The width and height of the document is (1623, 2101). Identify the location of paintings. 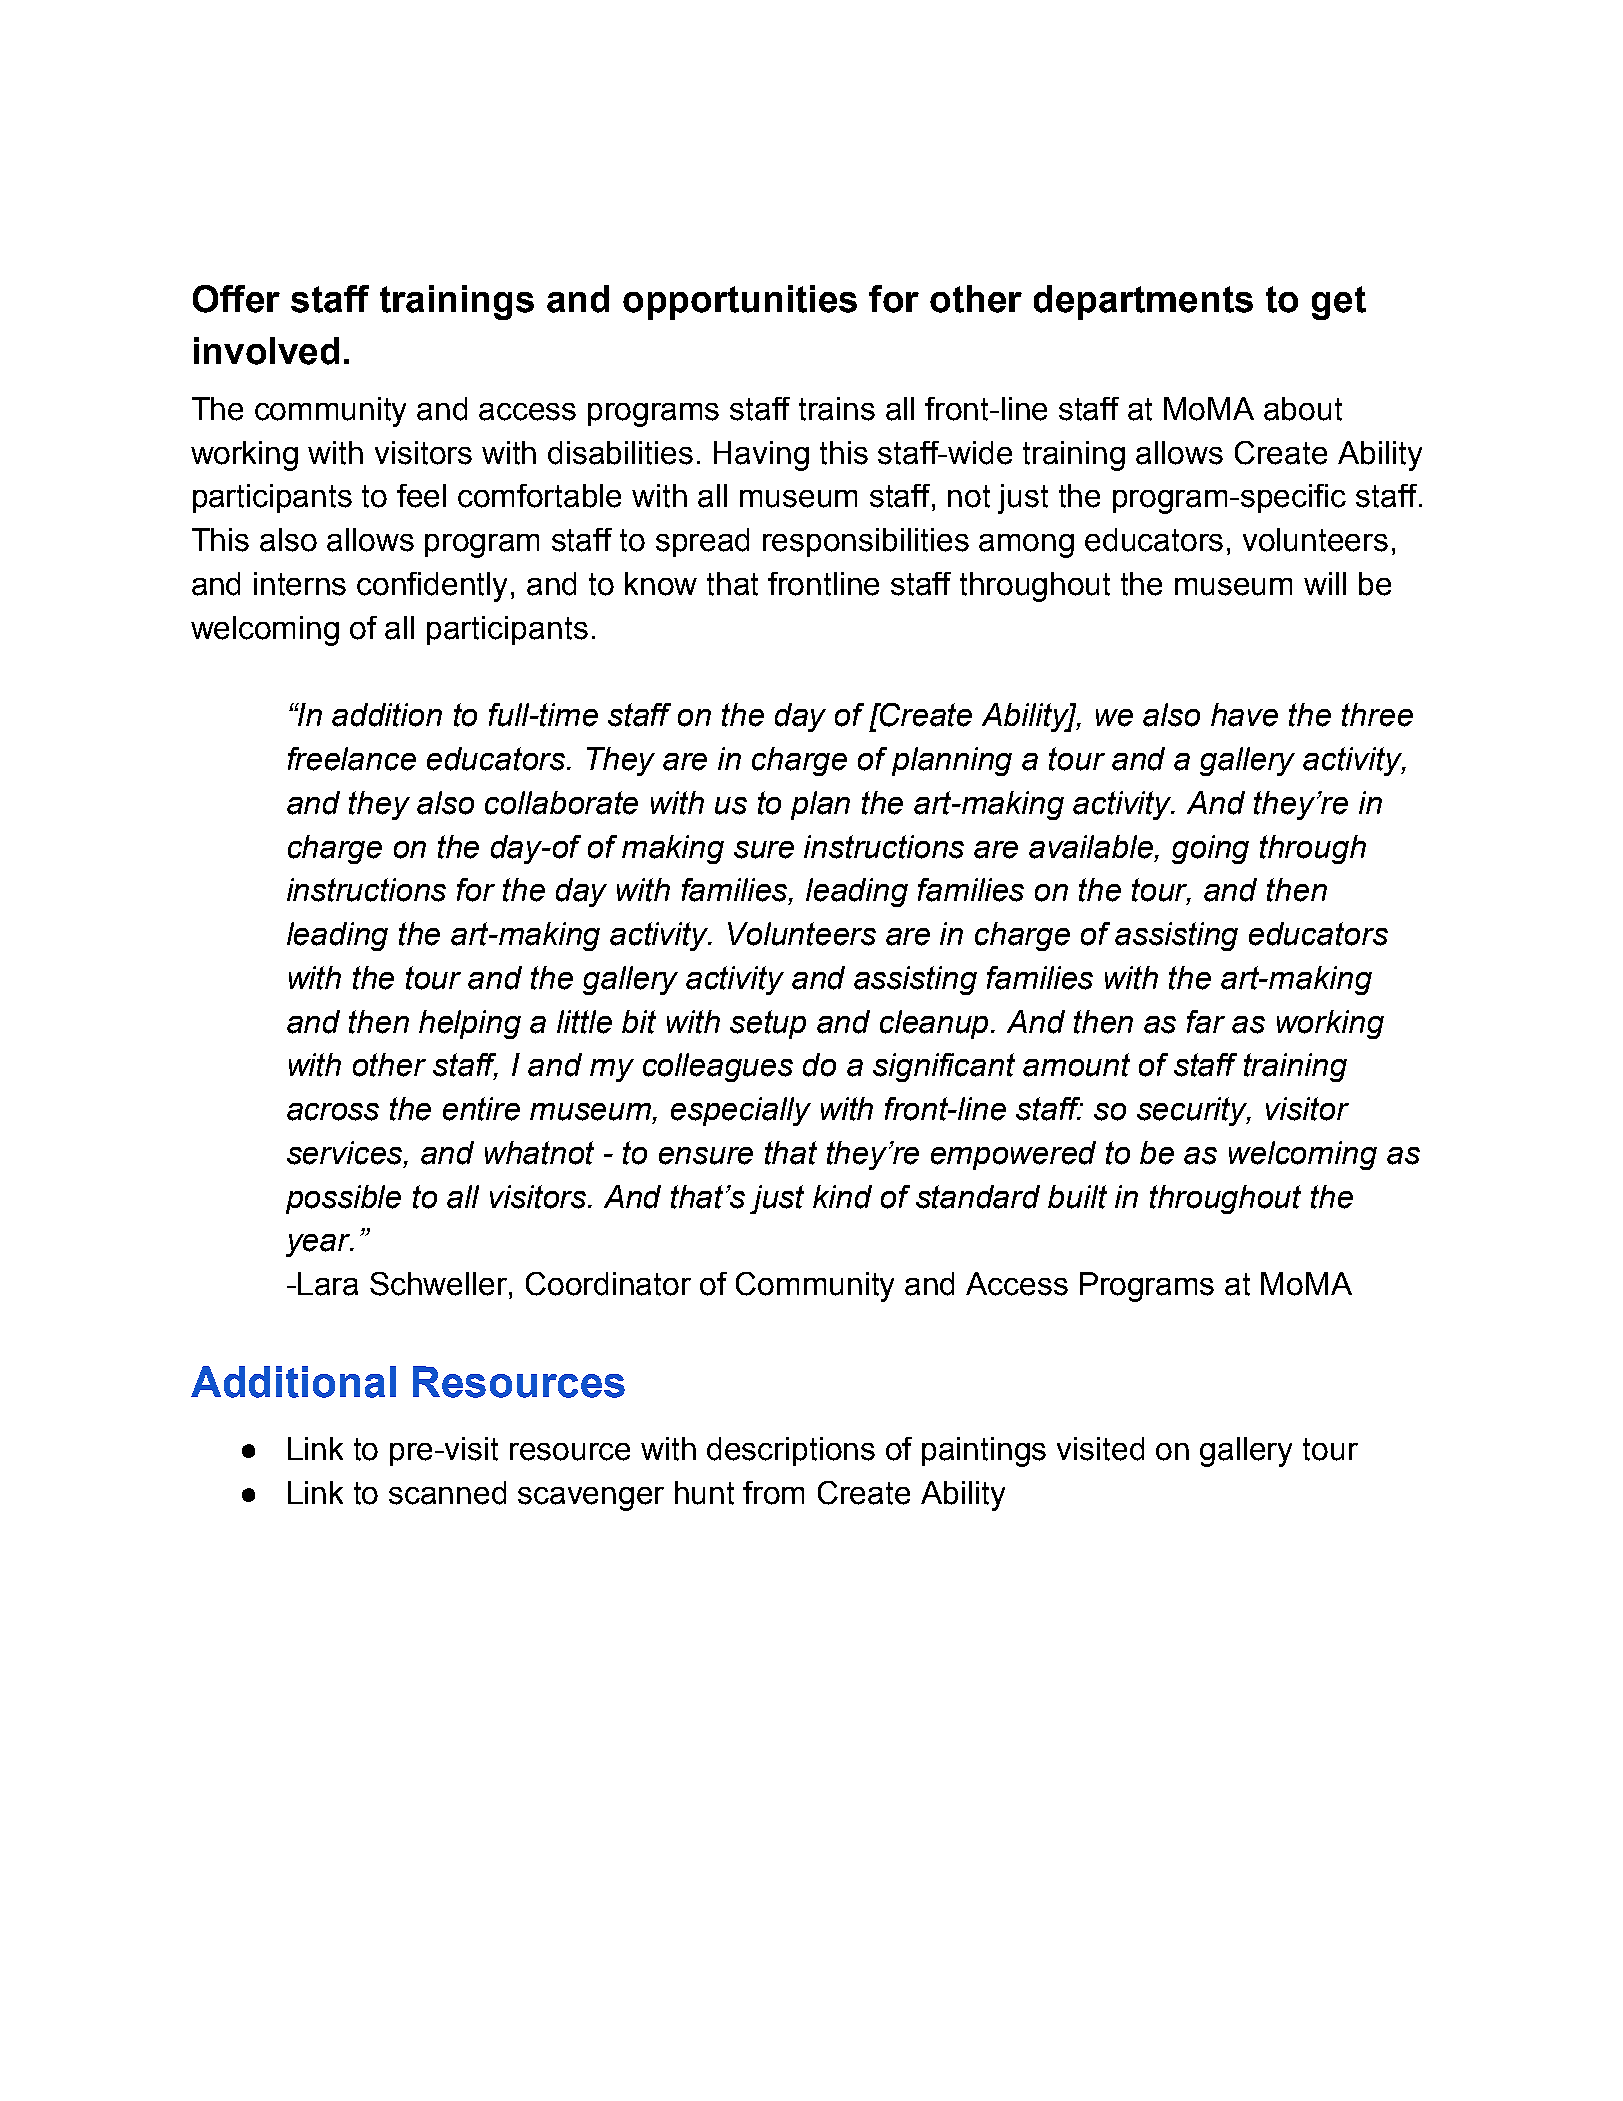
(984, 1452).
